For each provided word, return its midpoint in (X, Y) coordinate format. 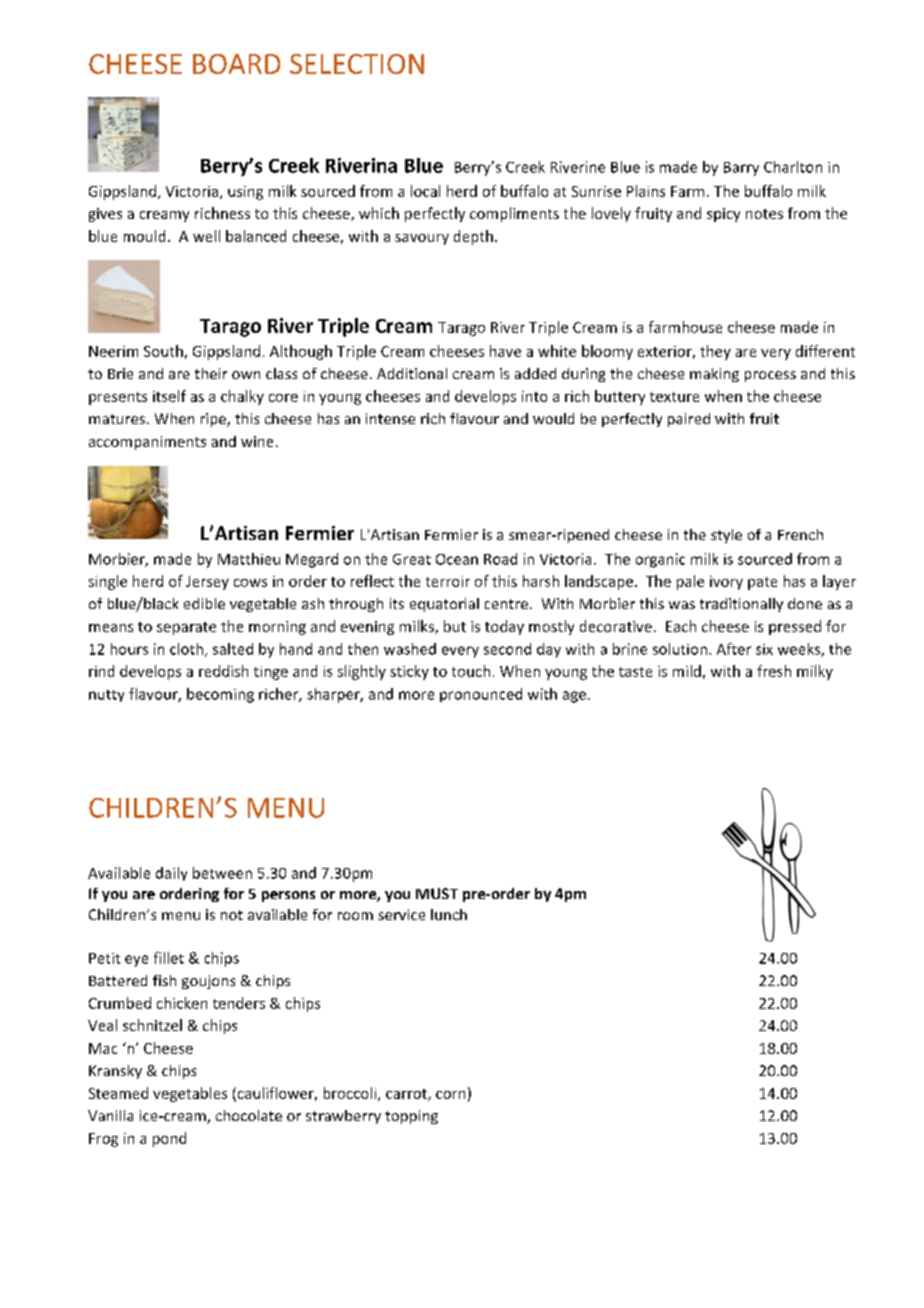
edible (204, 603)
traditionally (741, 605)
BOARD (236, 64)
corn (450, 1095)
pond (169, 1139)
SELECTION (357, 64)
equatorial (444, 605)
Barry (741, 169)
